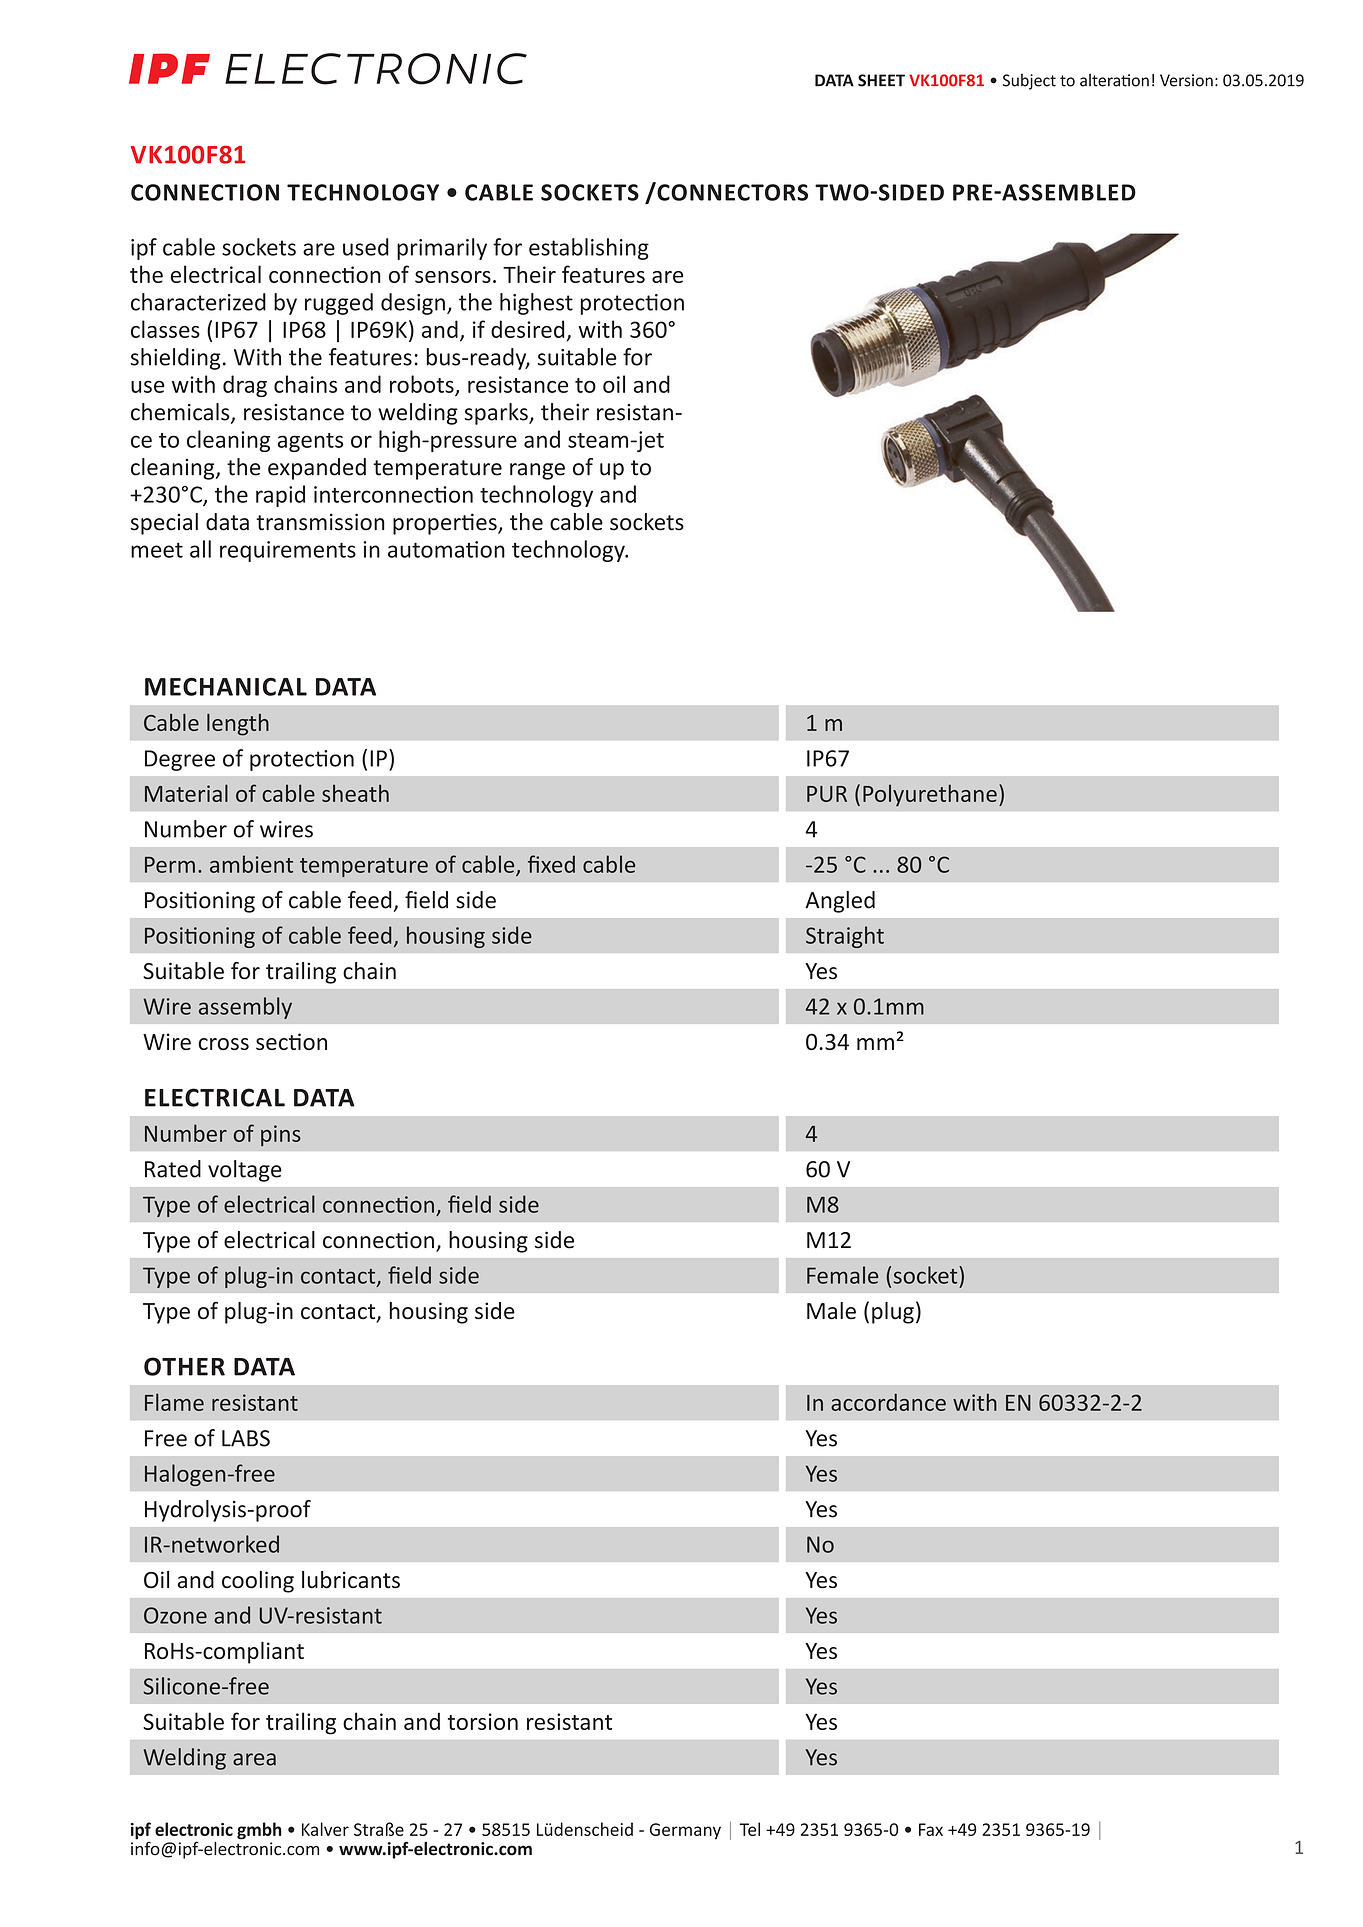 Image resolution: width=1363 pixels, height=1927 pixels. What do you see at coordinates (551, 864) in the screenshot?
I see `fixed` at bounding box center [551, 864].
